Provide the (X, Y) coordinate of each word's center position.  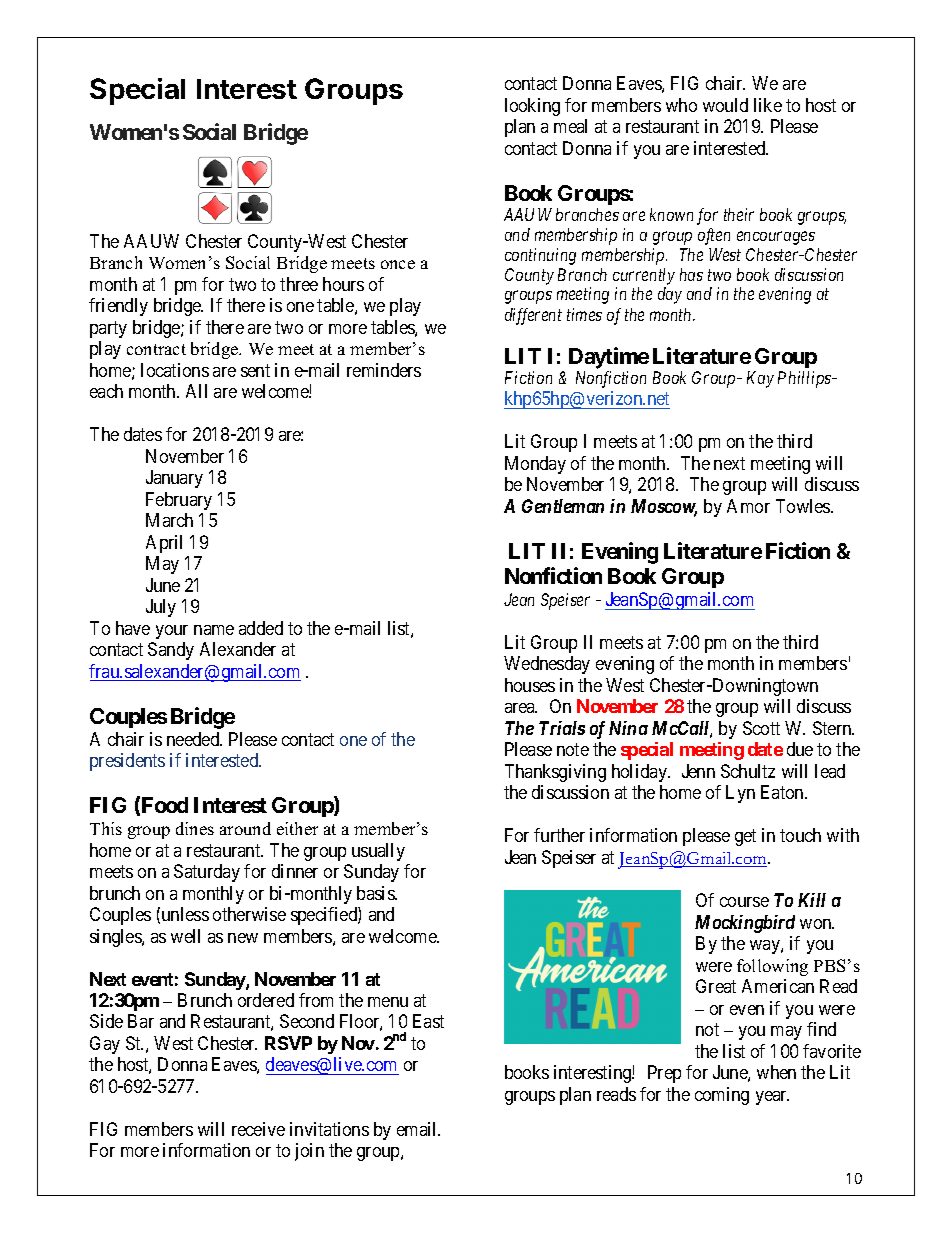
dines (195, 828)
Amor (748, 506)
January (174, 479)
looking (532, 107)
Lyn (740, 794)
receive (258, 1129)
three (299, 284)
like (768, 105)
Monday (535, 465)
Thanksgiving (555, 773)
